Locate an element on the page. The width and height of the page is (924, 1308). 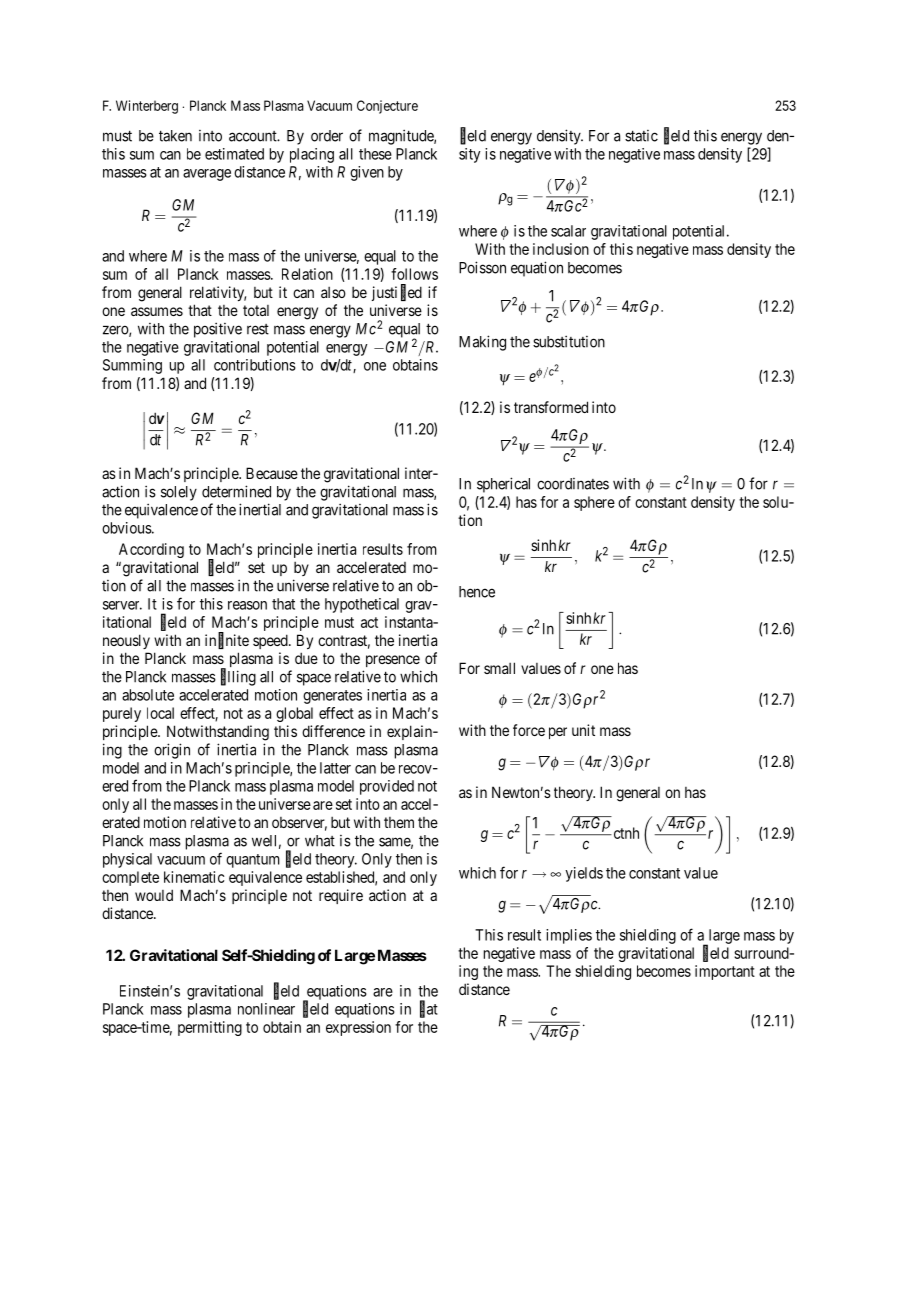
permitting is located at coordinates (210, 1028).
